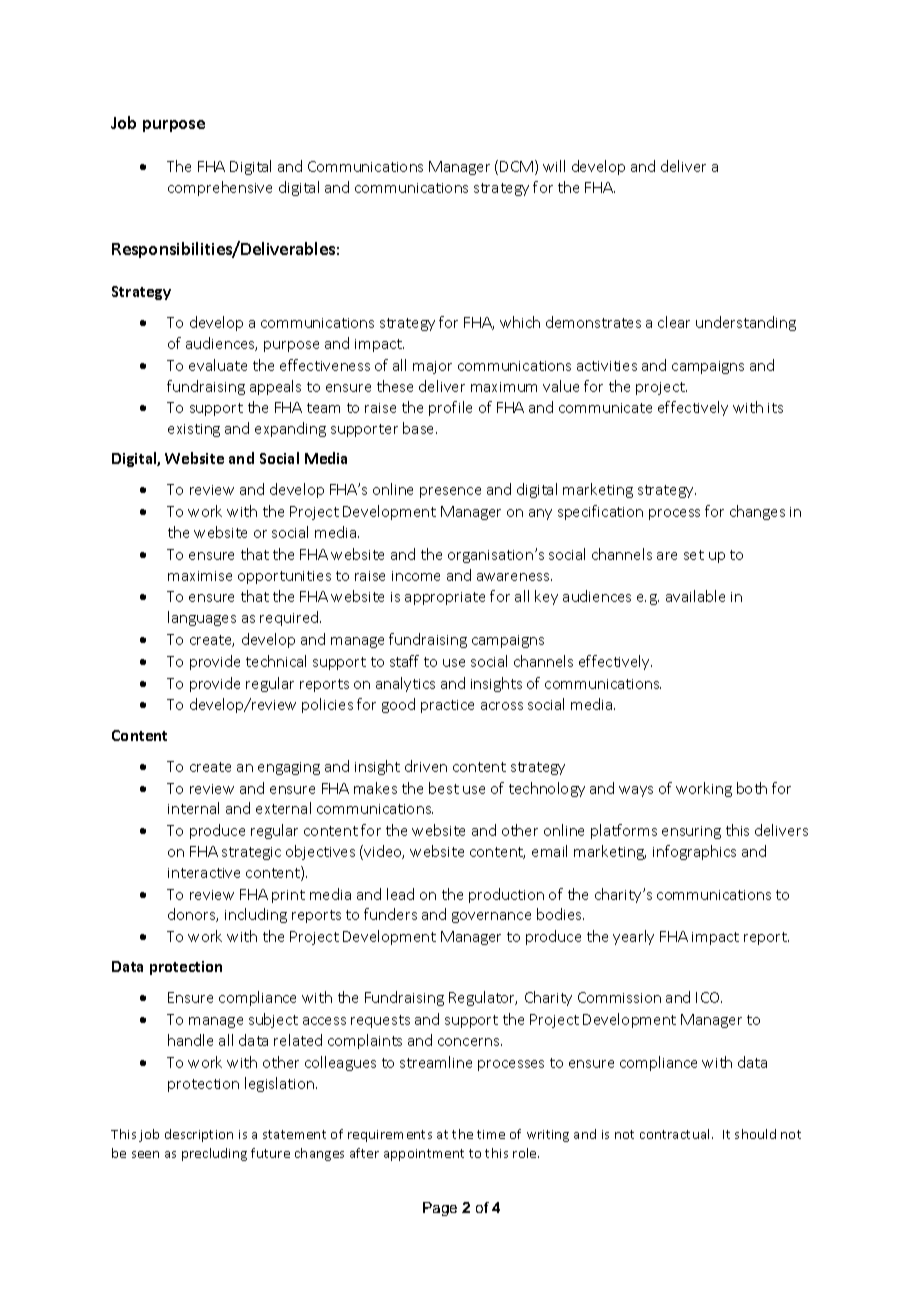 Image resolution: width=924 pixels, height=1308 pixels. I want to click on practice, so click(447, 706).
